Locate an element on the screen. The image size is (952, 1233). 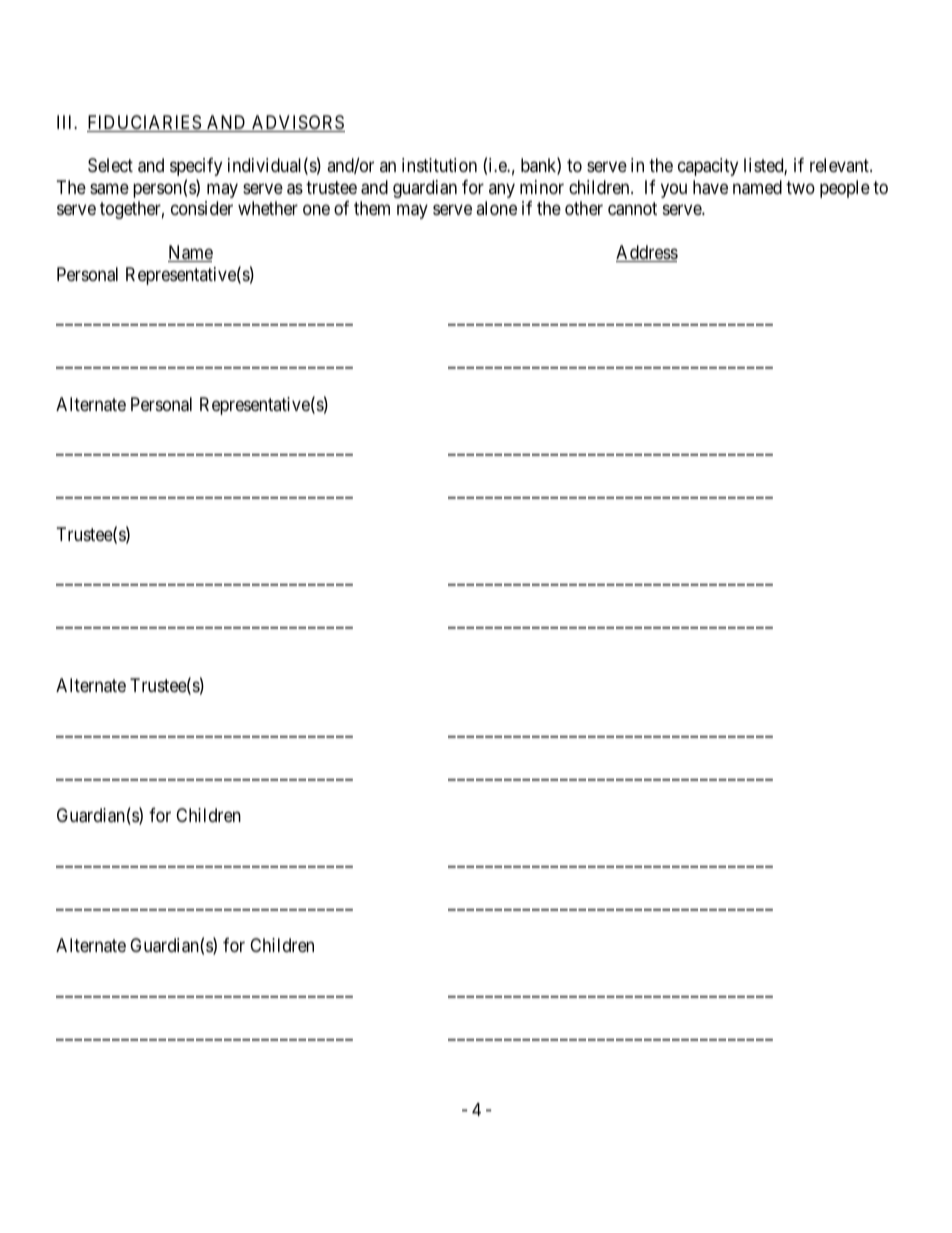
two is located at coordinates (800, 187).
